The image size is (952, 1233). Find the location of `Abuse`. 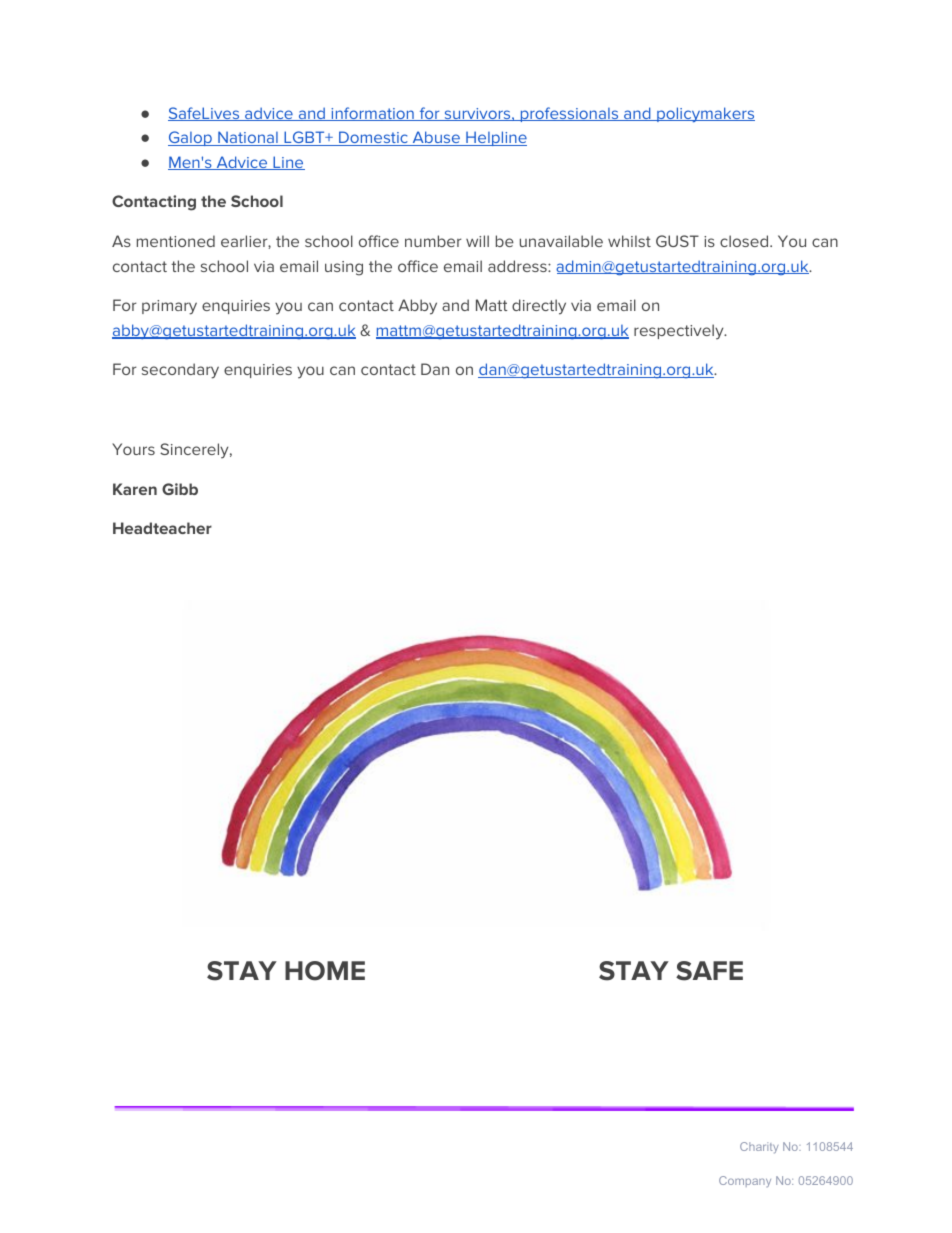

Abuse is located at coordinates (436, 138).
